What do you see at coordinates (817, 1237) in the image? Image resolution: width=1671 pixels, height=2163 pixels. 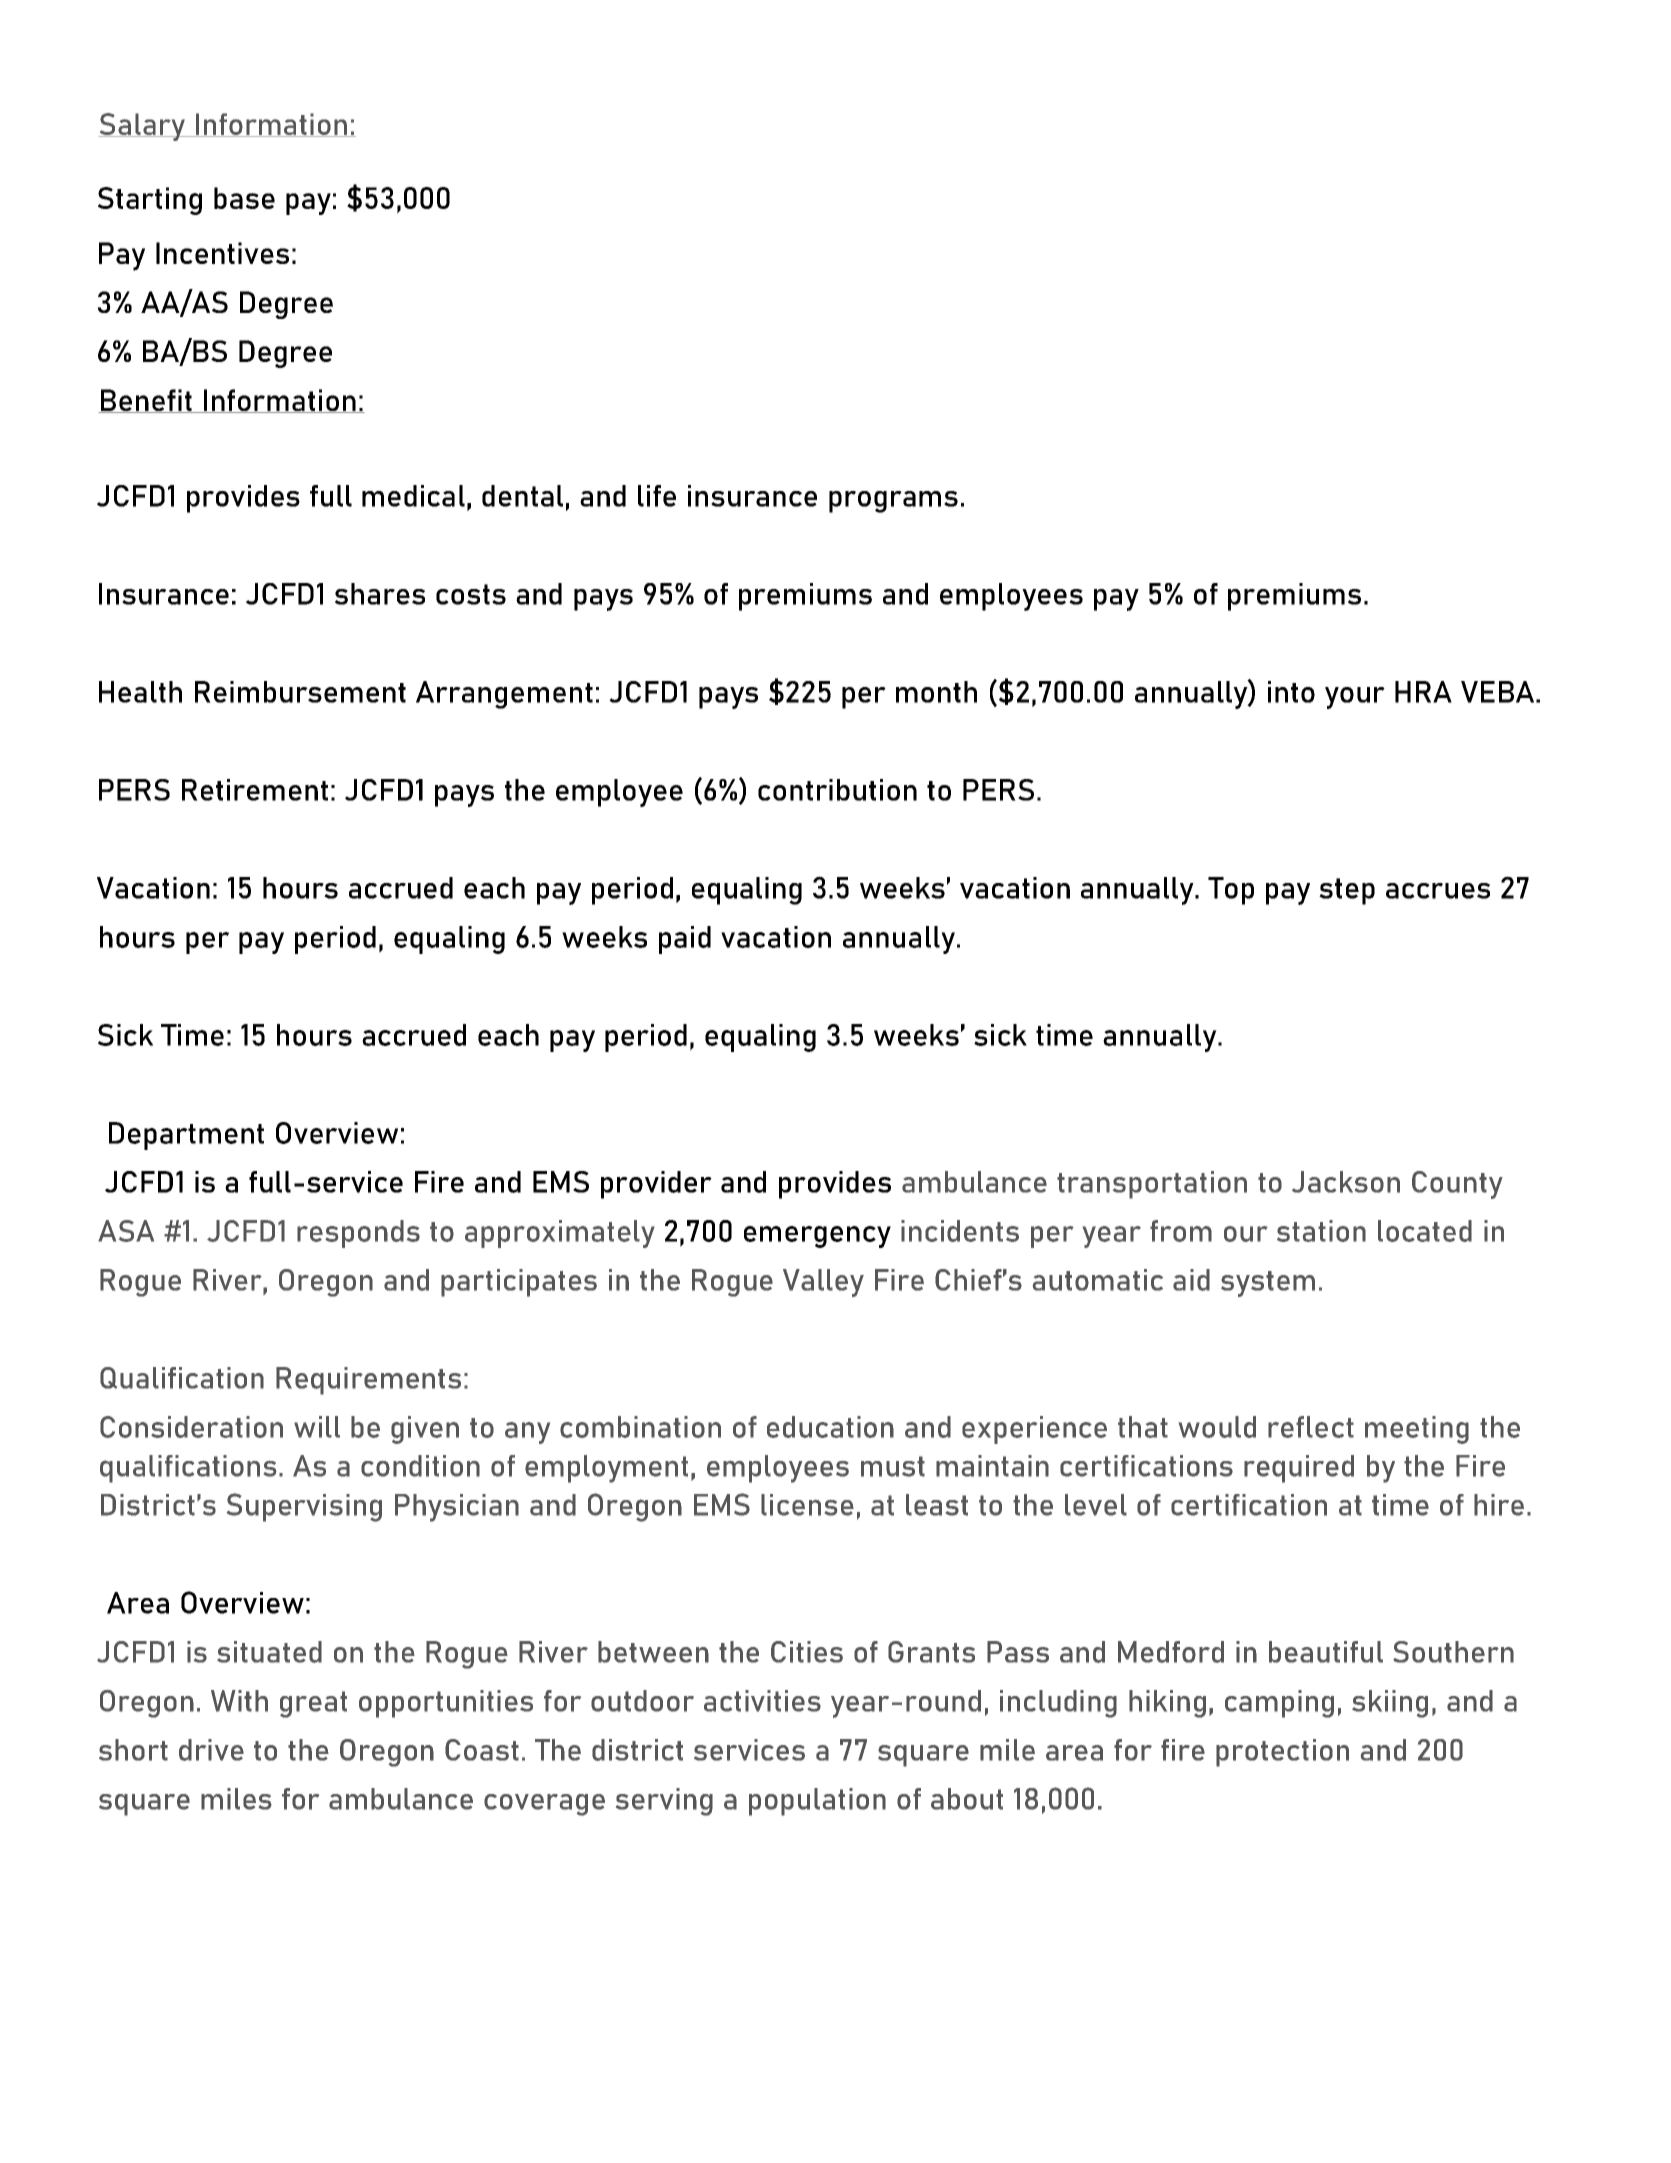 I see `emergency` at bounding box center [817, 1237].
